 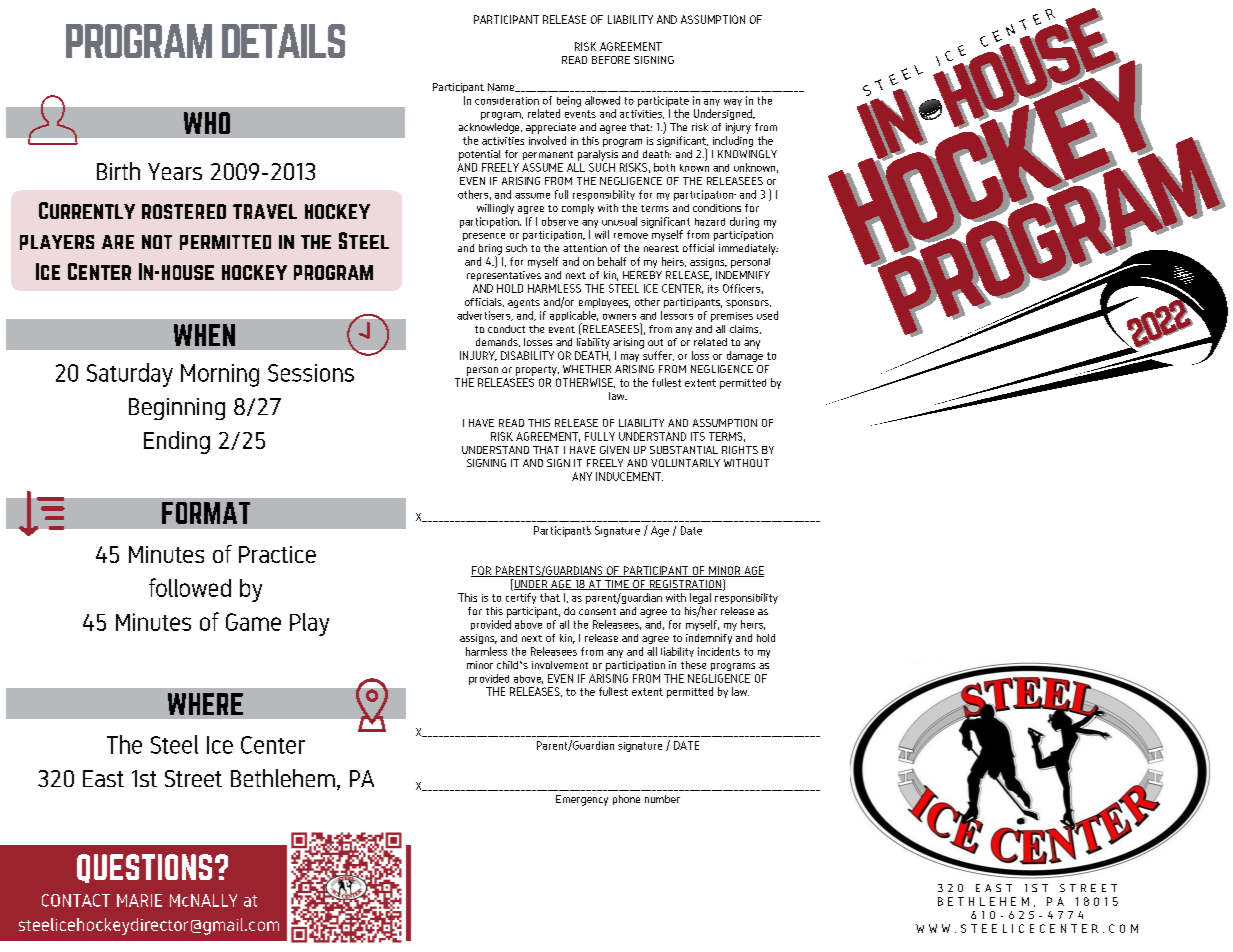 I want to click on these, so click(x=693, y=665).
